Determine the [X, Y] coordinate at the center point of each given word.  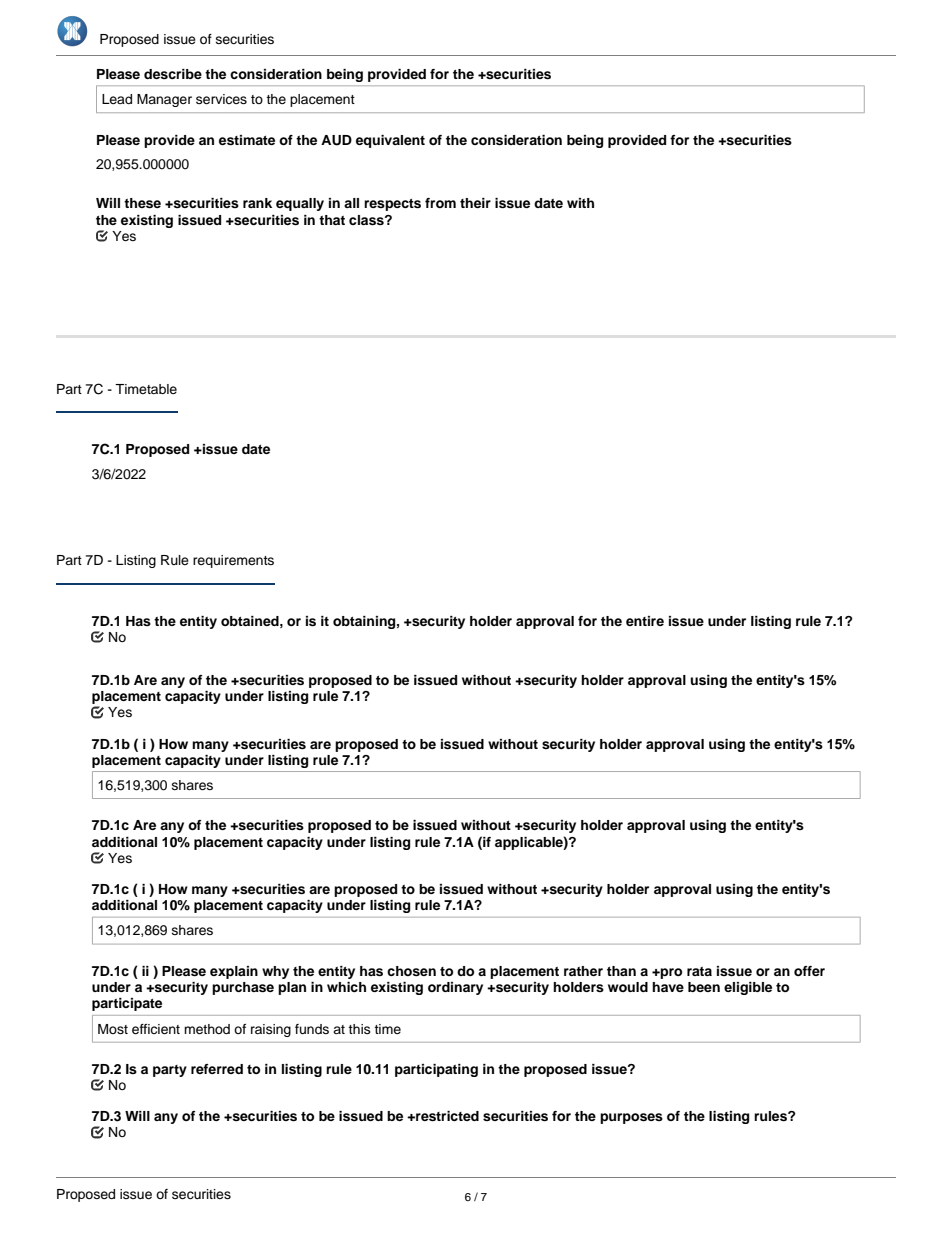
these [142, 203]
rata [699, 971]
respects [392, 205]
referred [217, 1069]
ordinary [455, 988]
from [440, 203]
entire [645, 621]
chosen [411, 971]
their [475, 203]
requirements [233, 561]
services [221, 99]
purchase [243, 988]
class [367, 220]
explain [234, 972]
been [704, 987]
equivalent [390, 141]
